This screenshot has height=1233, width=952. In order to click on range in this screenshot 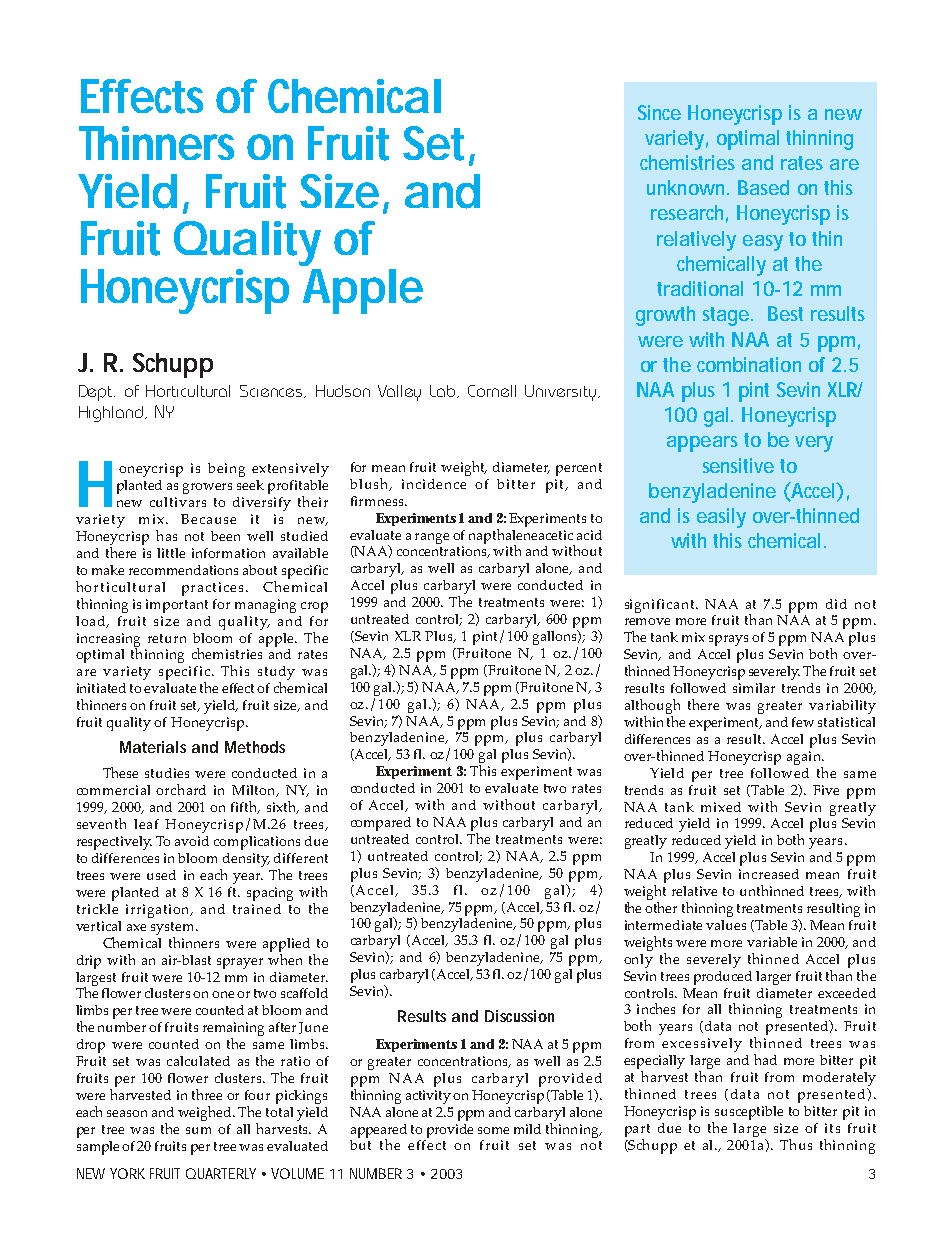, I will do `click(432, 538)`.
